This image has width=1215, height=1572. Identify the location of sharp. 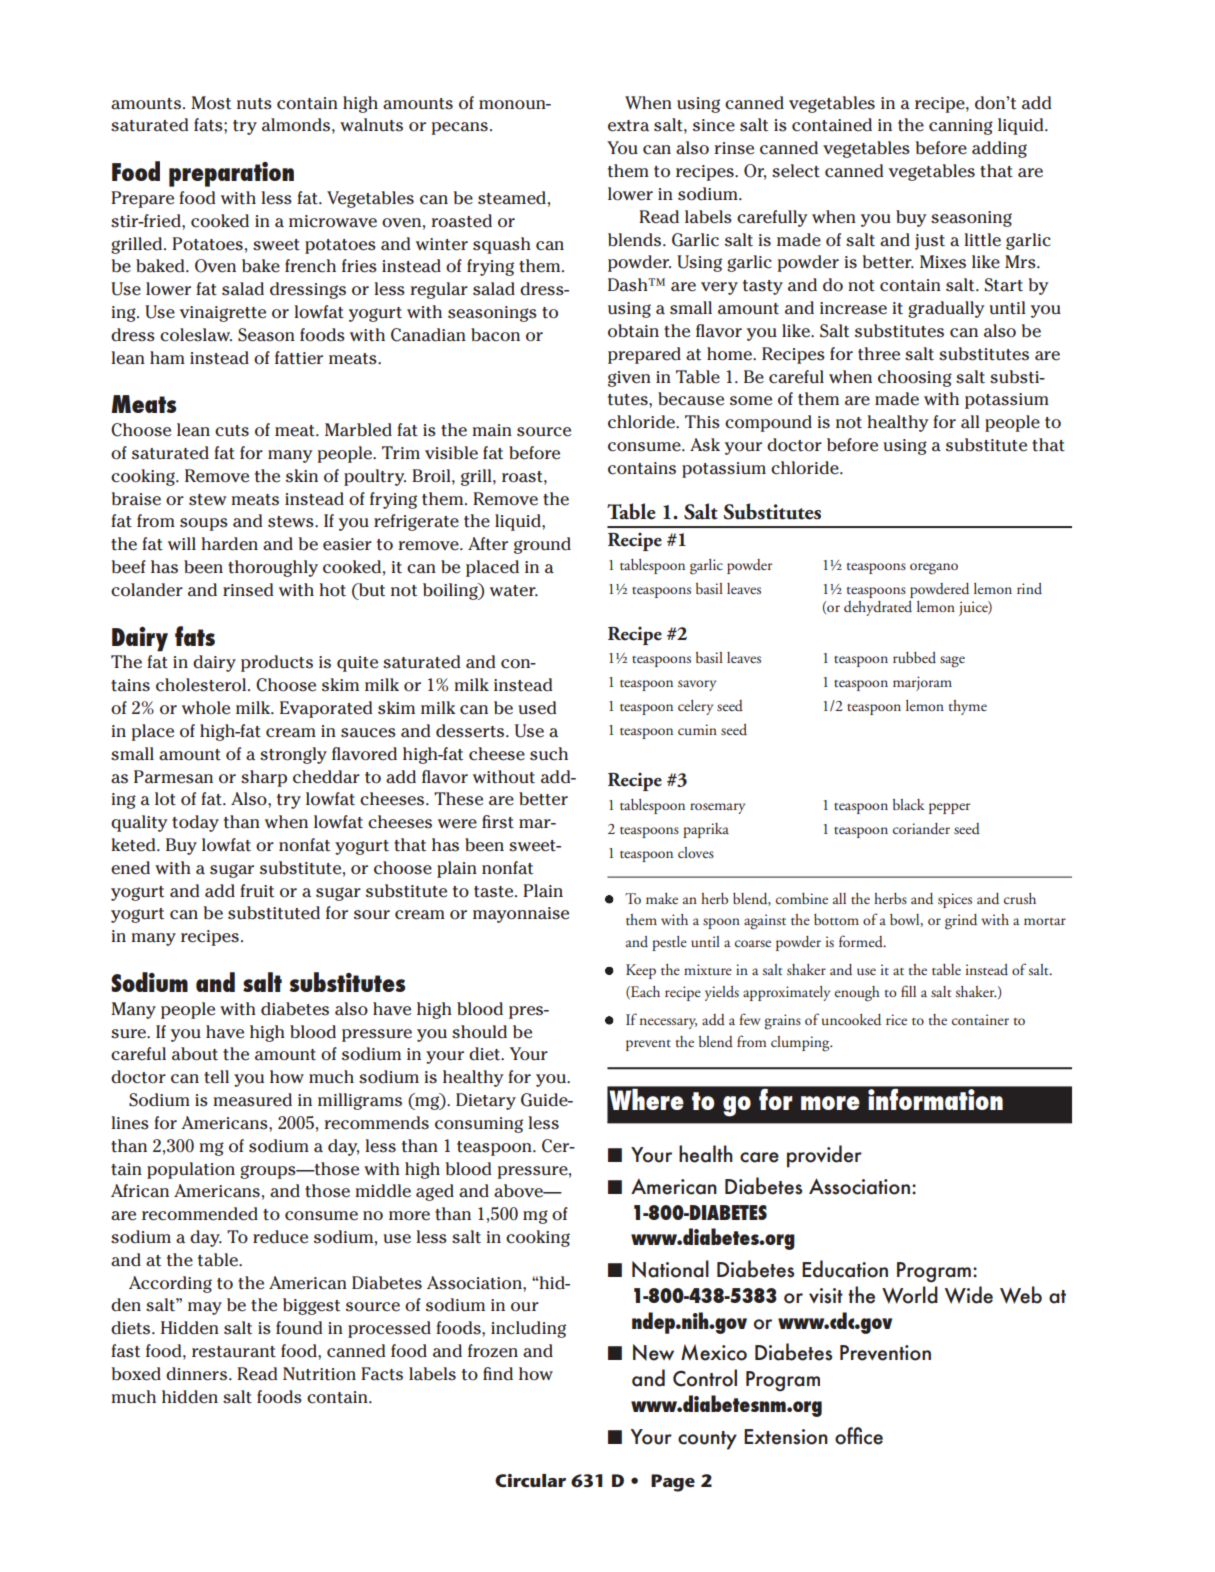
(264, 778).
